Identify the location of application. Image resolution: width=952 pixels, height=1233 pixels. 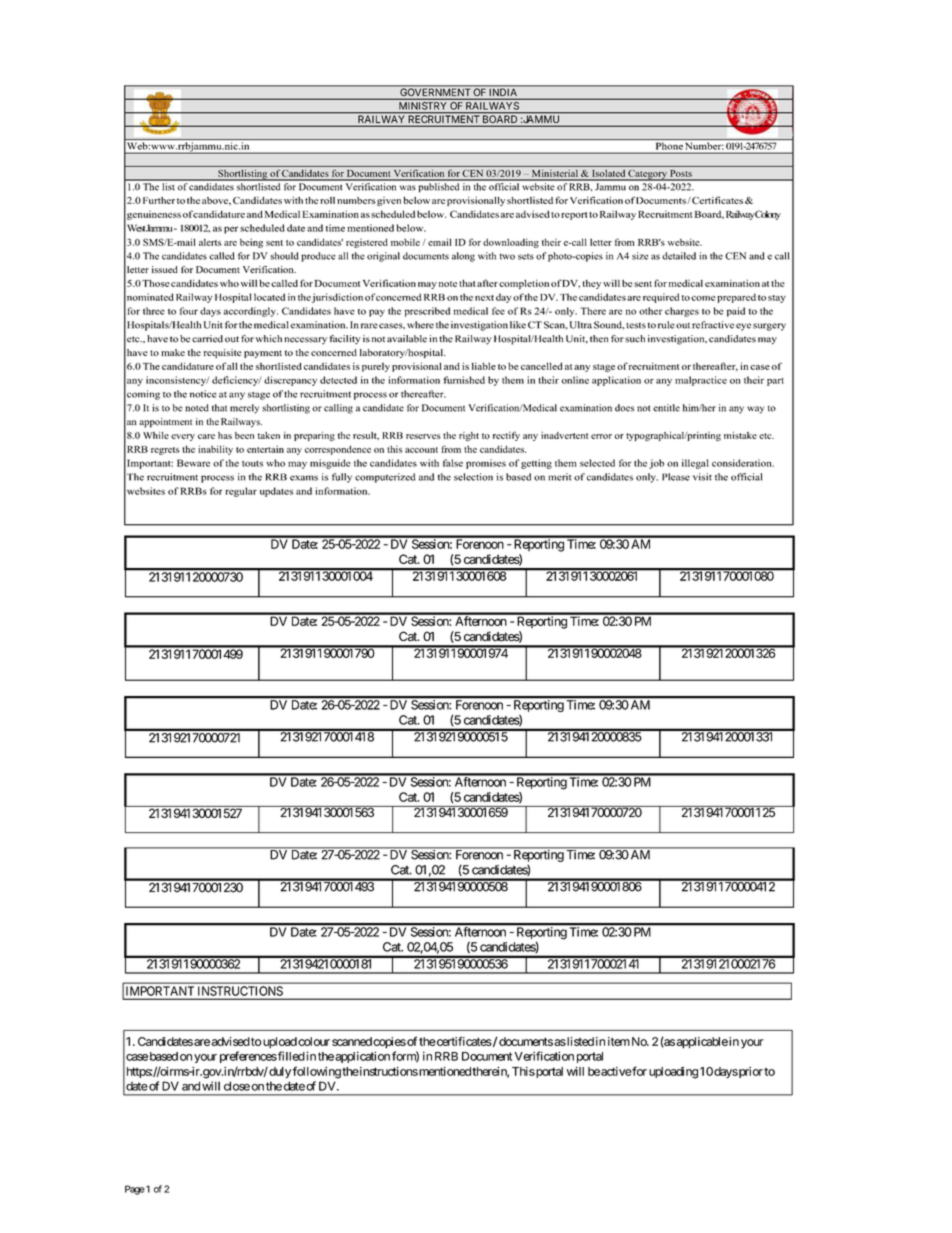
(362, 1057).
